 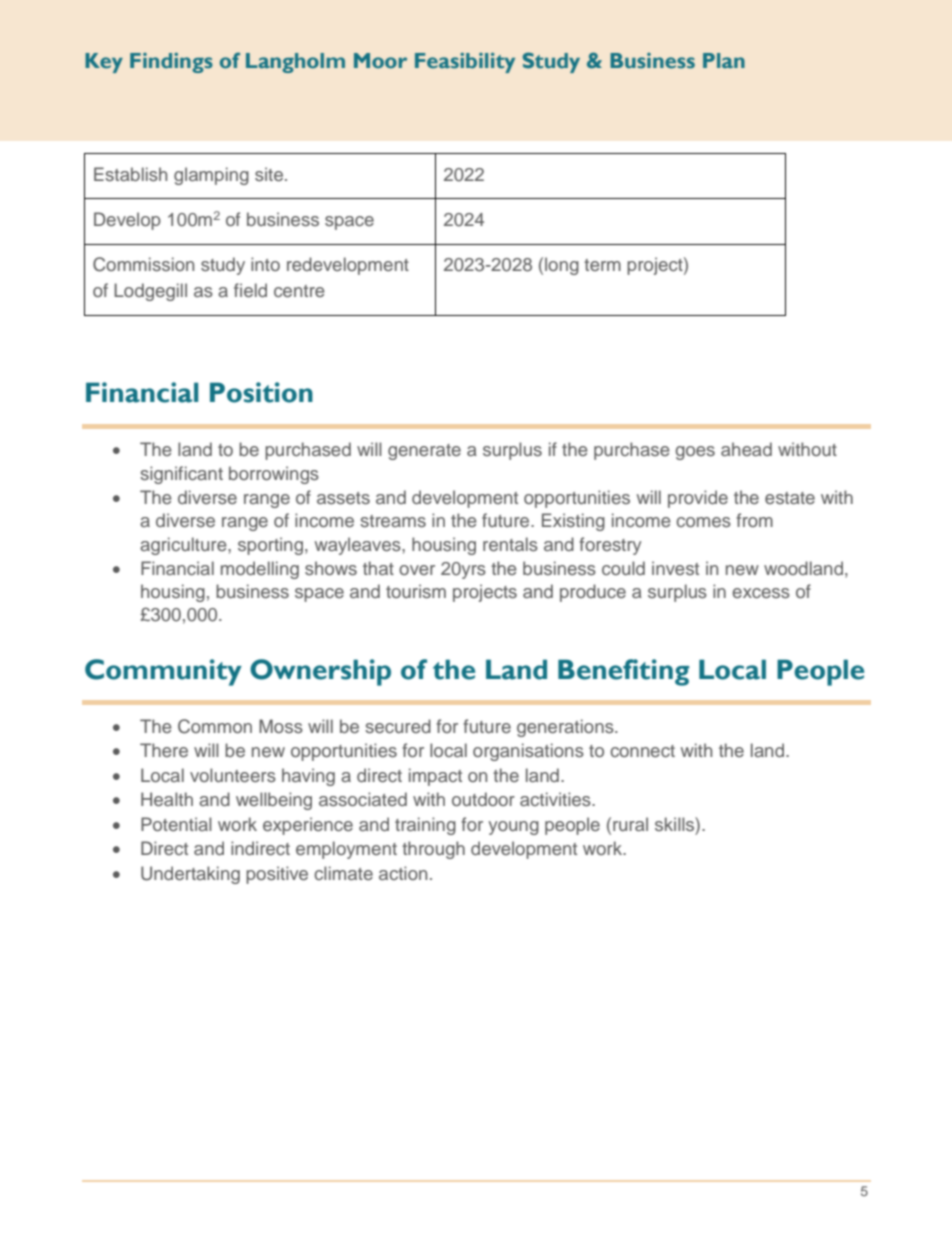 What do you see at coordinates (181, 475) in the screenshot?
I see `significant` at bounding box center [181, 475].
